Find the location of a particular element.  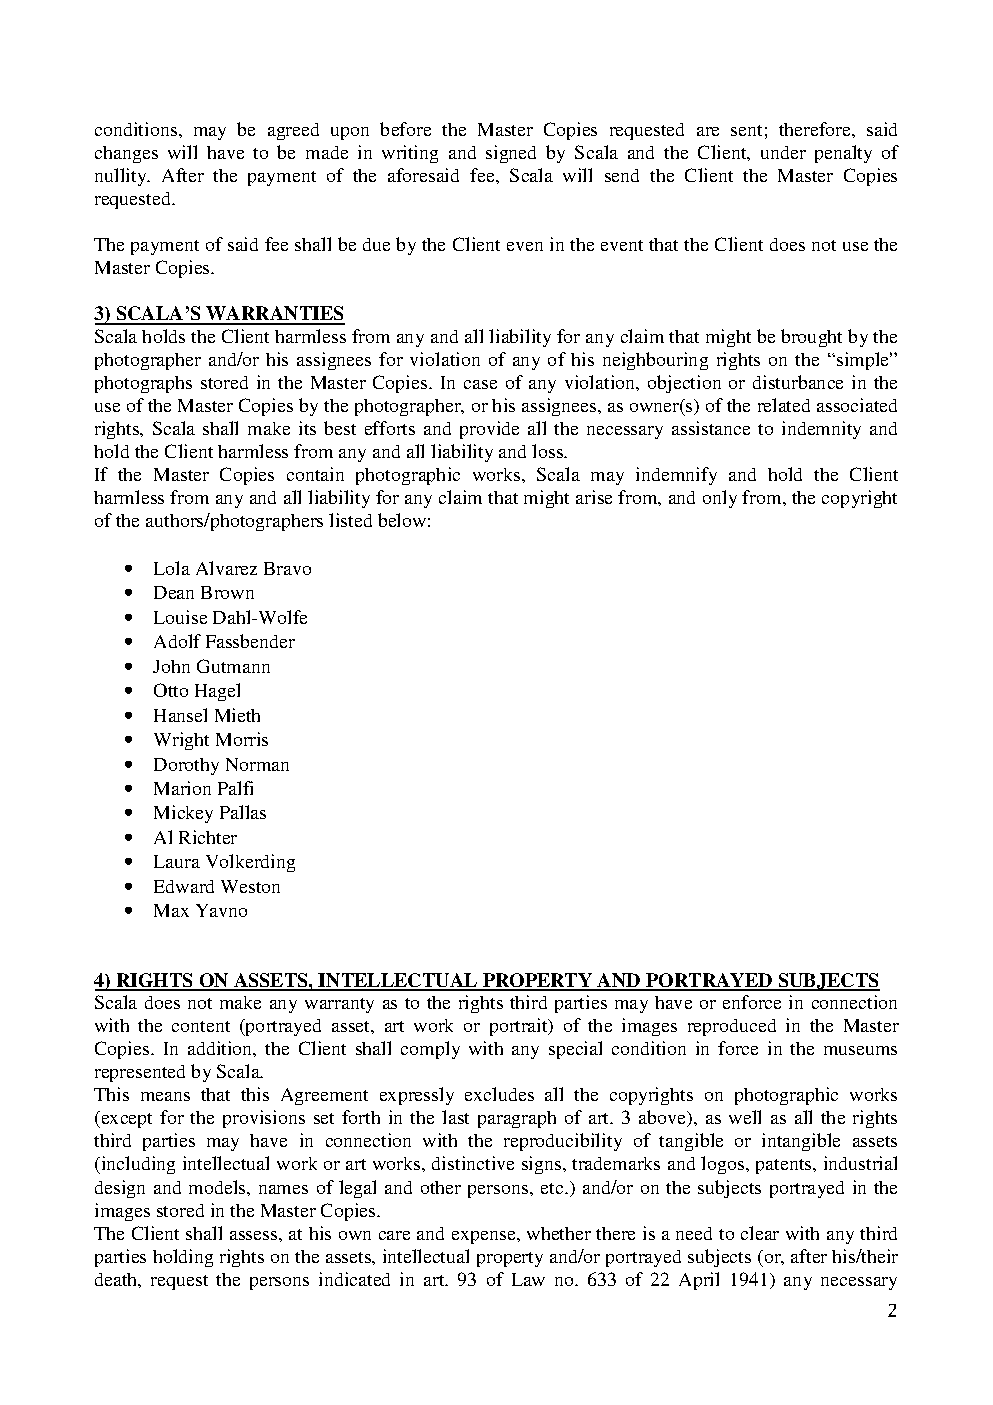

only is located at coordinates (720, 499).
